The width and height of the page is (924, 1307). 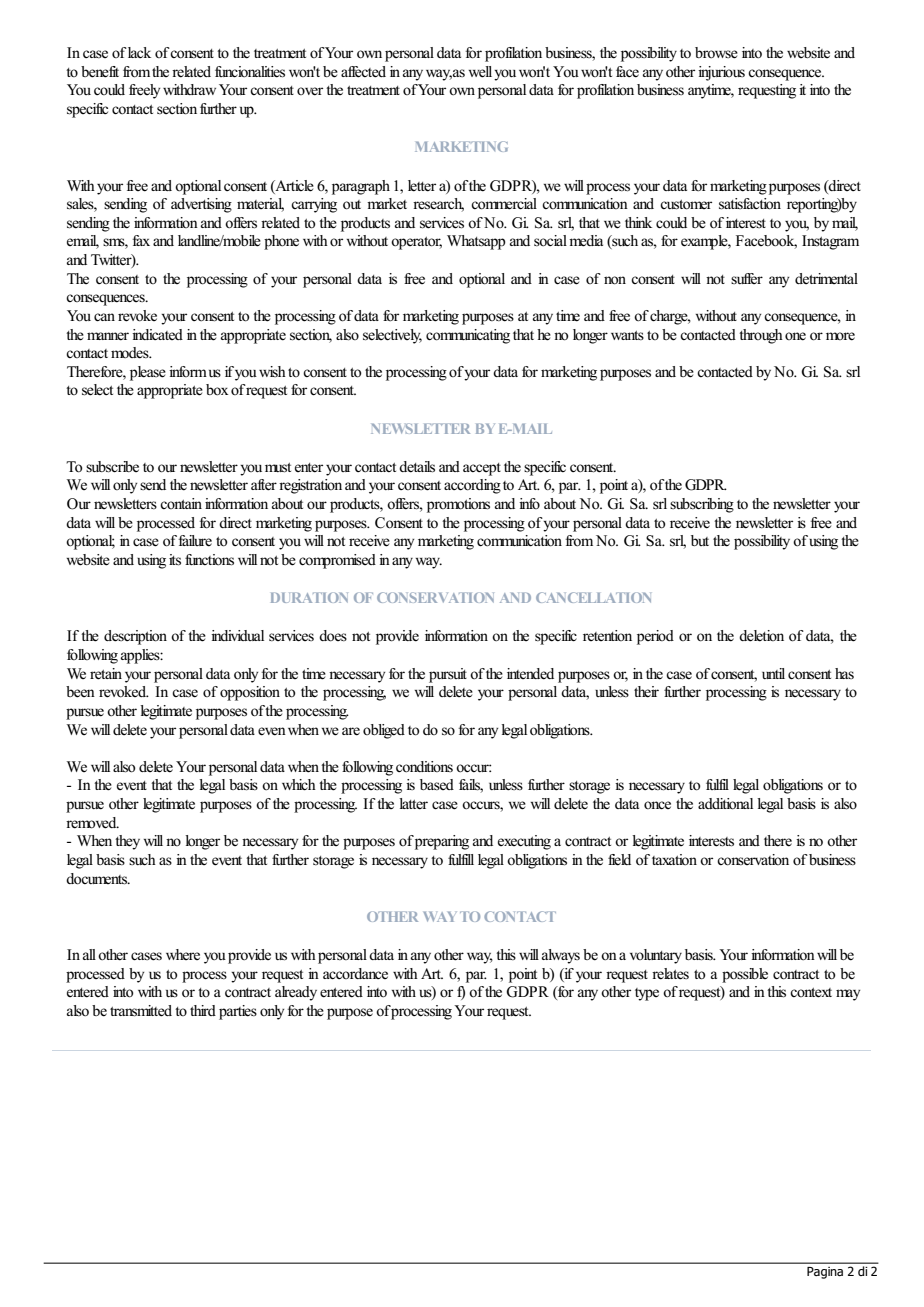 I want to click on accordance, so click(x=355, y=973).
